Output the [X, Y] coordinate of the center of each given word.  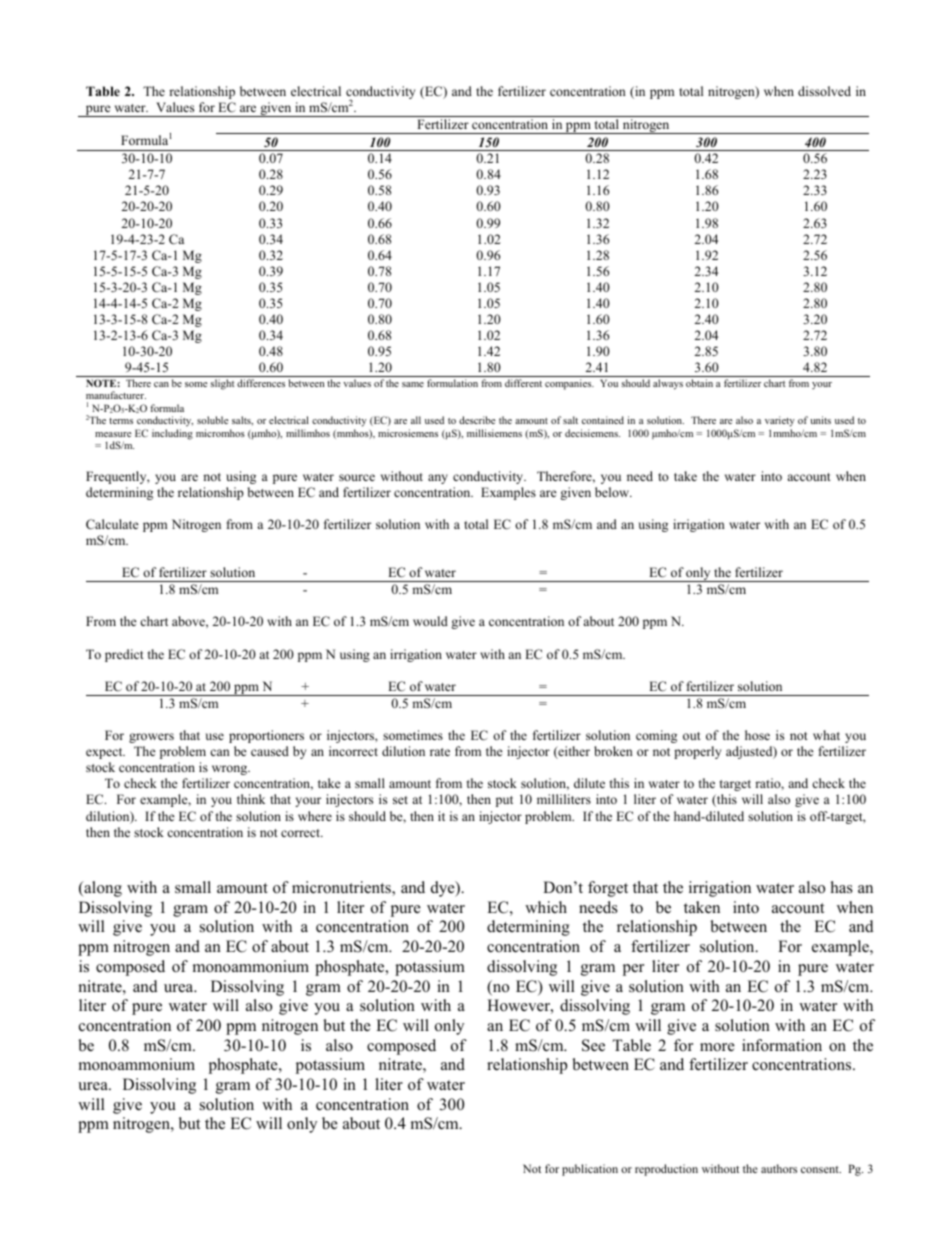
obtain [699, 383]
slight [223, 384]
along [102, 889]
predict [124, 655]
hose [757, 735]
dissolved [824, 91]
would [430, 621]
